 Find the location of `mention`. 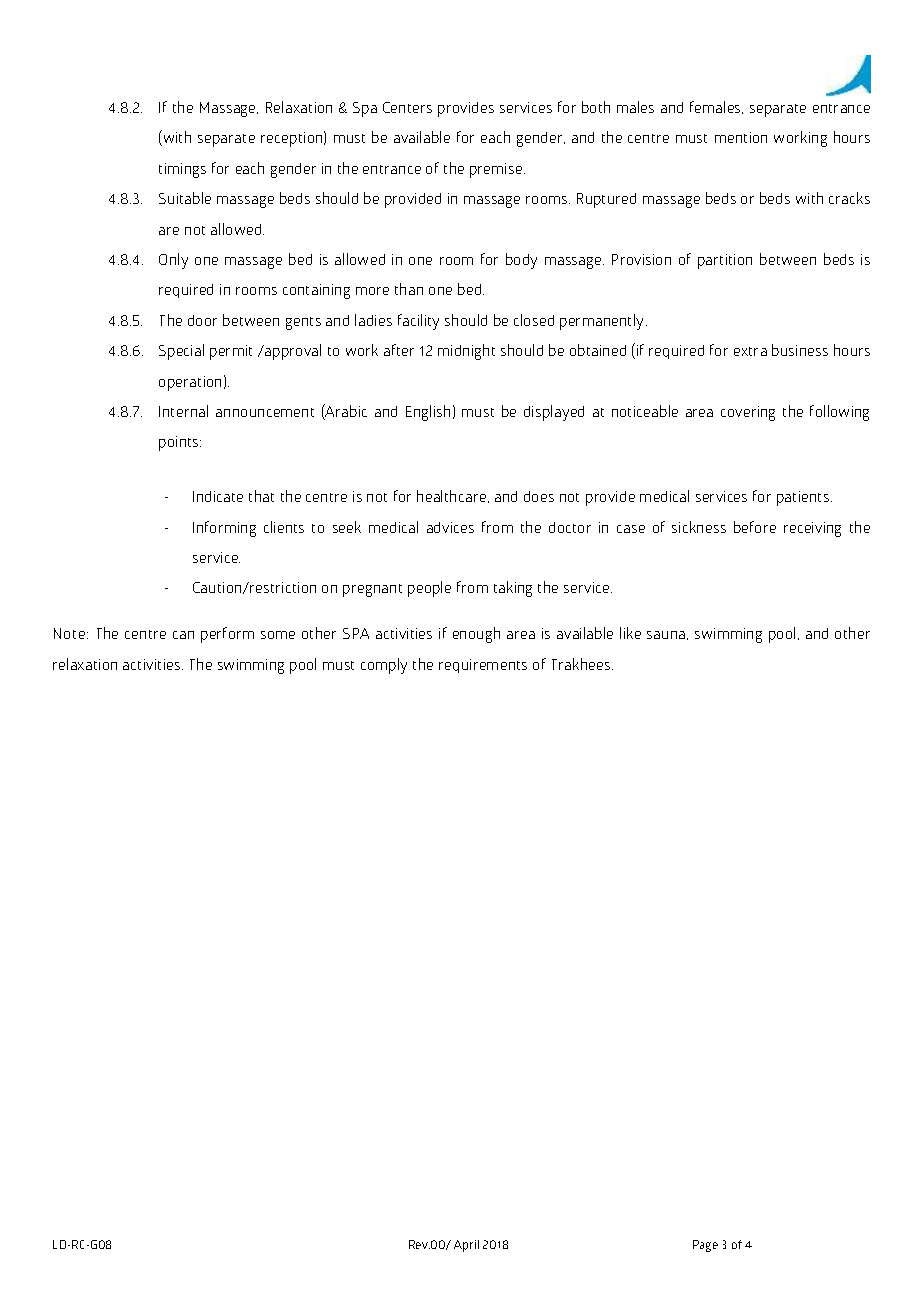

mention is located at coordinates (741, 137).
